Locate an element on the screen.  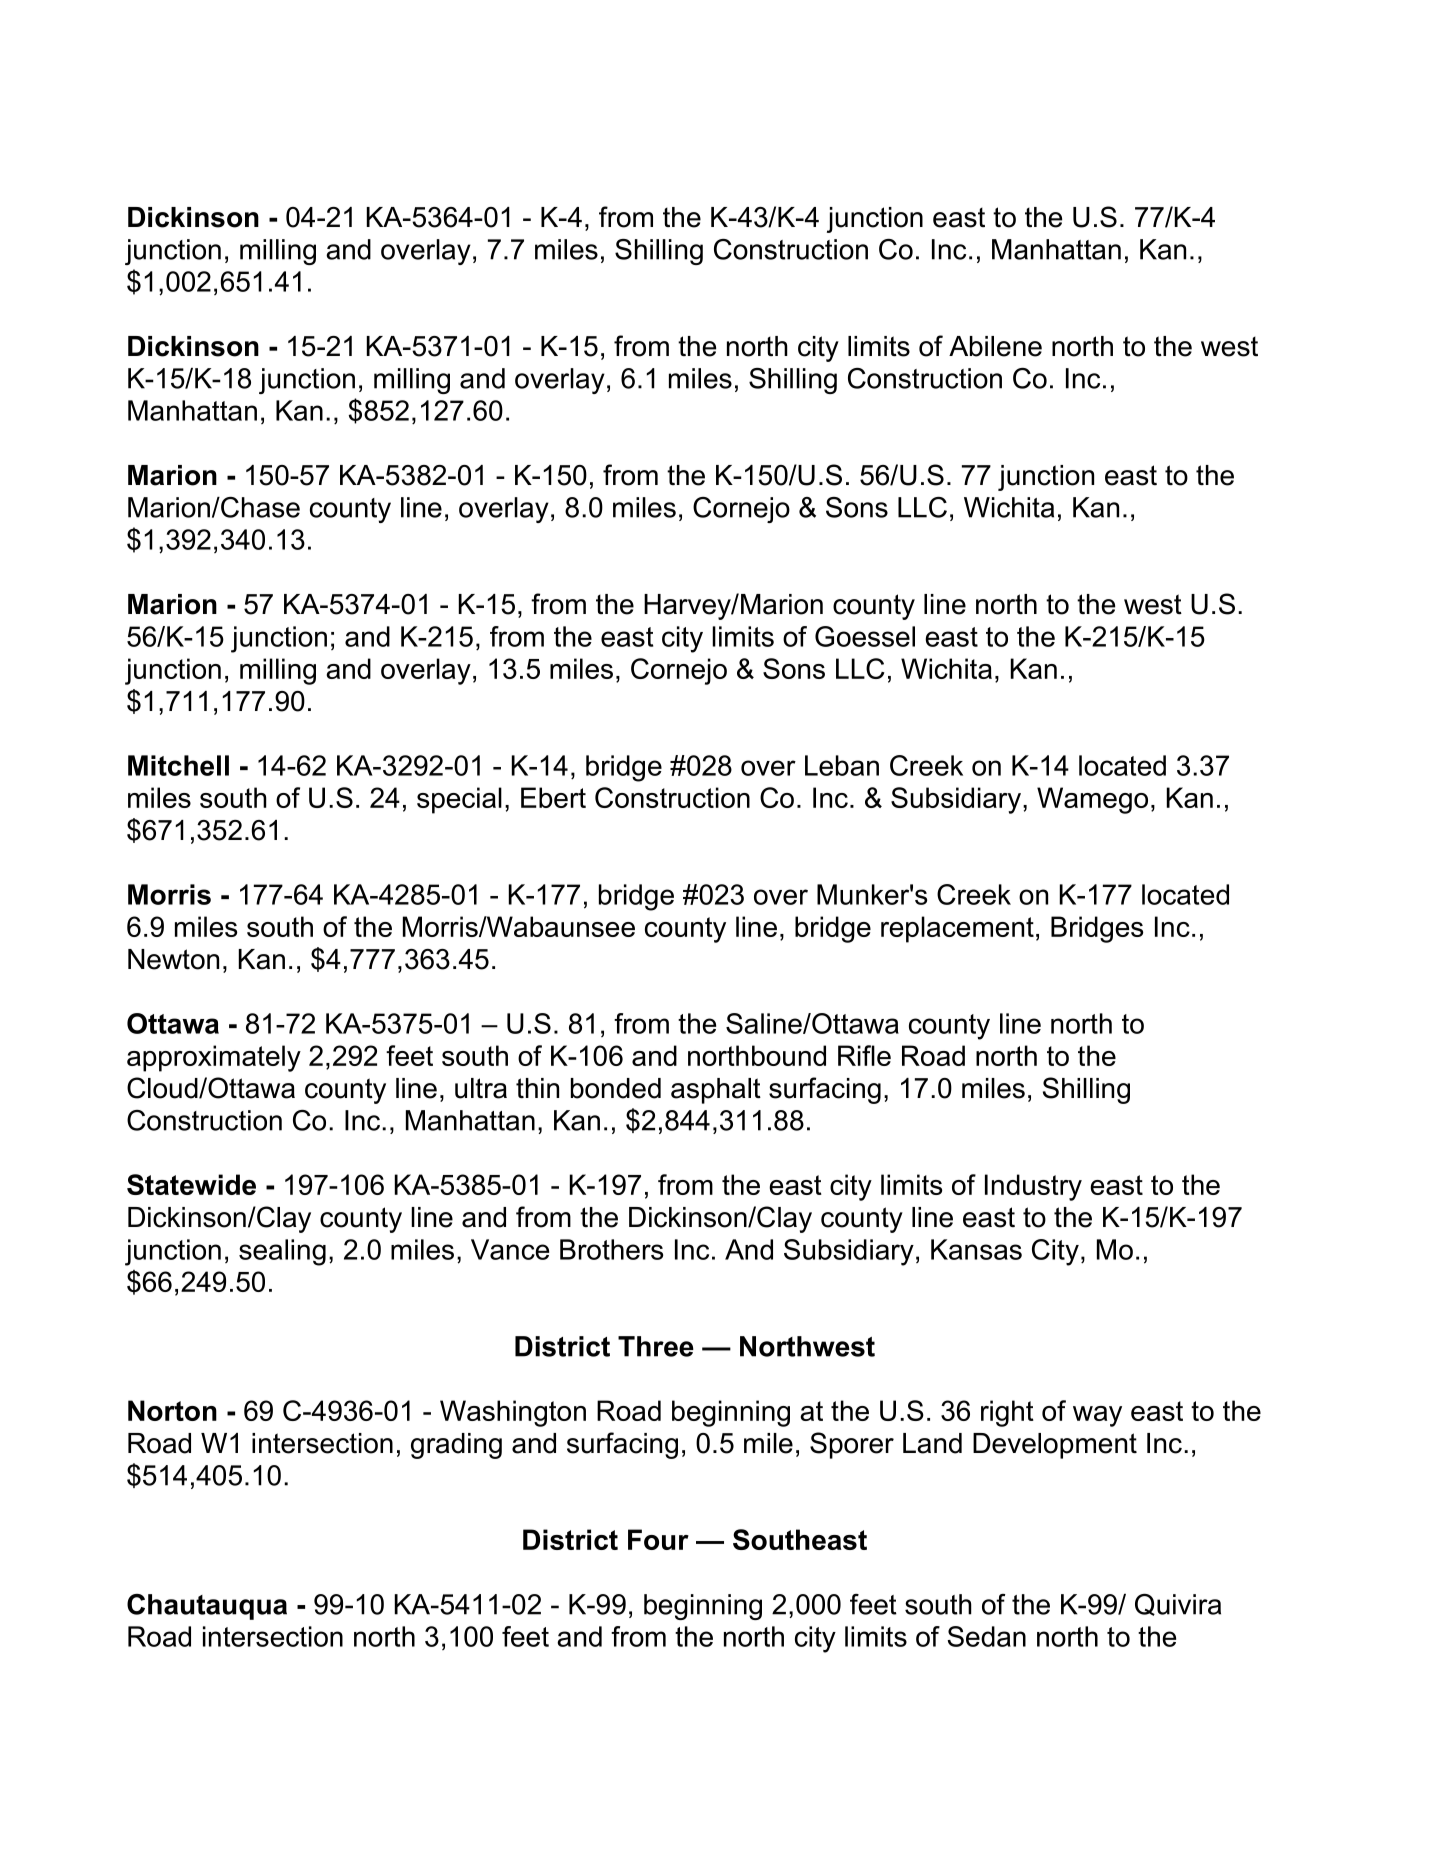
Chautauqua is located at coordinates (207, 1607).
